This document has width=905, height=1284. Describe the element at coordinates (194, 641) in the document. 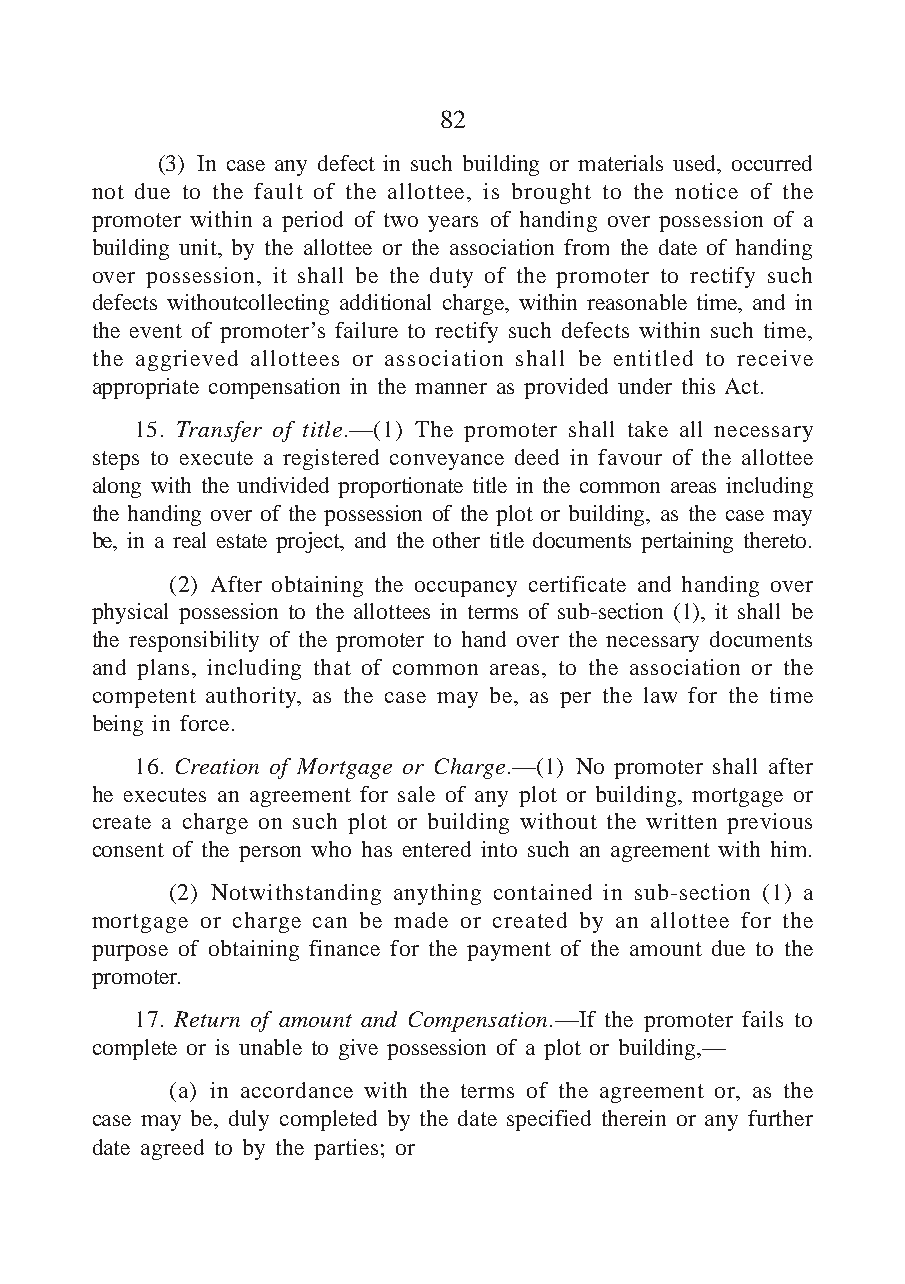

I see `responsibility` at that location.
